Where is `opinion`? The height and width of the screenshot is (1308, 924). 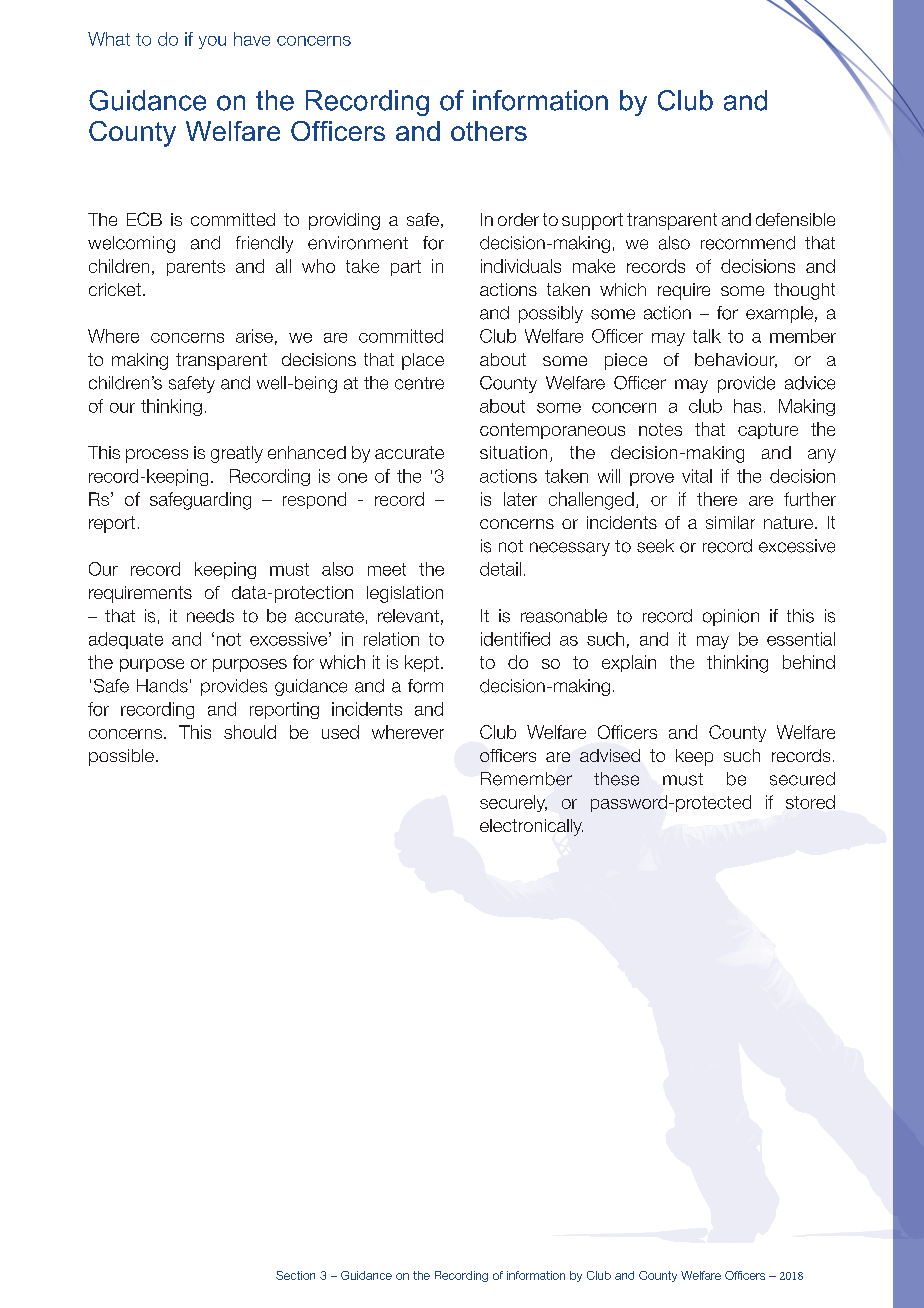
opinion is located at coordinates (731, 617).
